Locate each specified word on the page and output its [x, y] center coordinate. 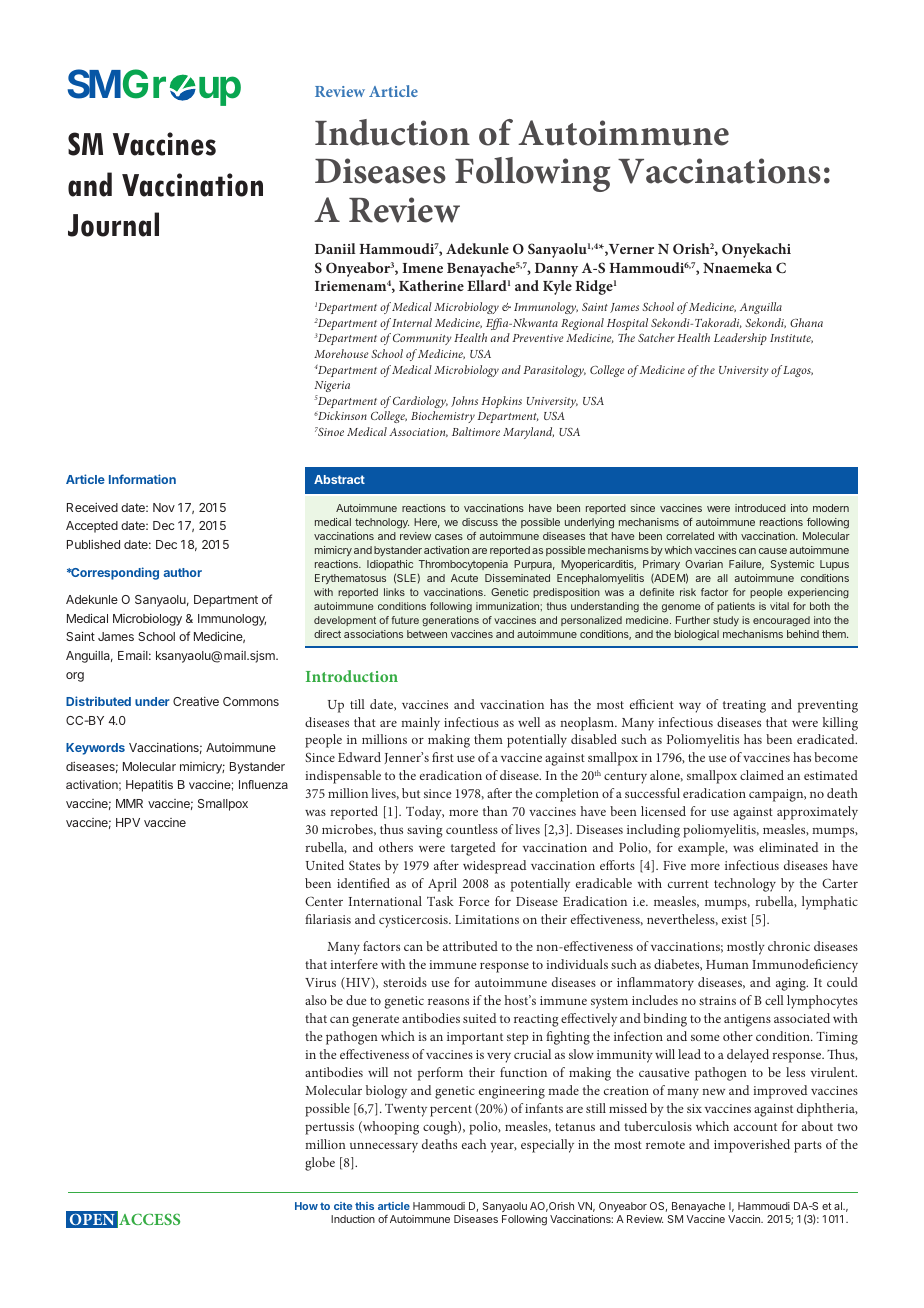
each [474, 1144]
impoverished [752, 1146]
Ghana [806, 322]
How [306, 1206]
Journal [113, 224]
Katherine [431, 285]
